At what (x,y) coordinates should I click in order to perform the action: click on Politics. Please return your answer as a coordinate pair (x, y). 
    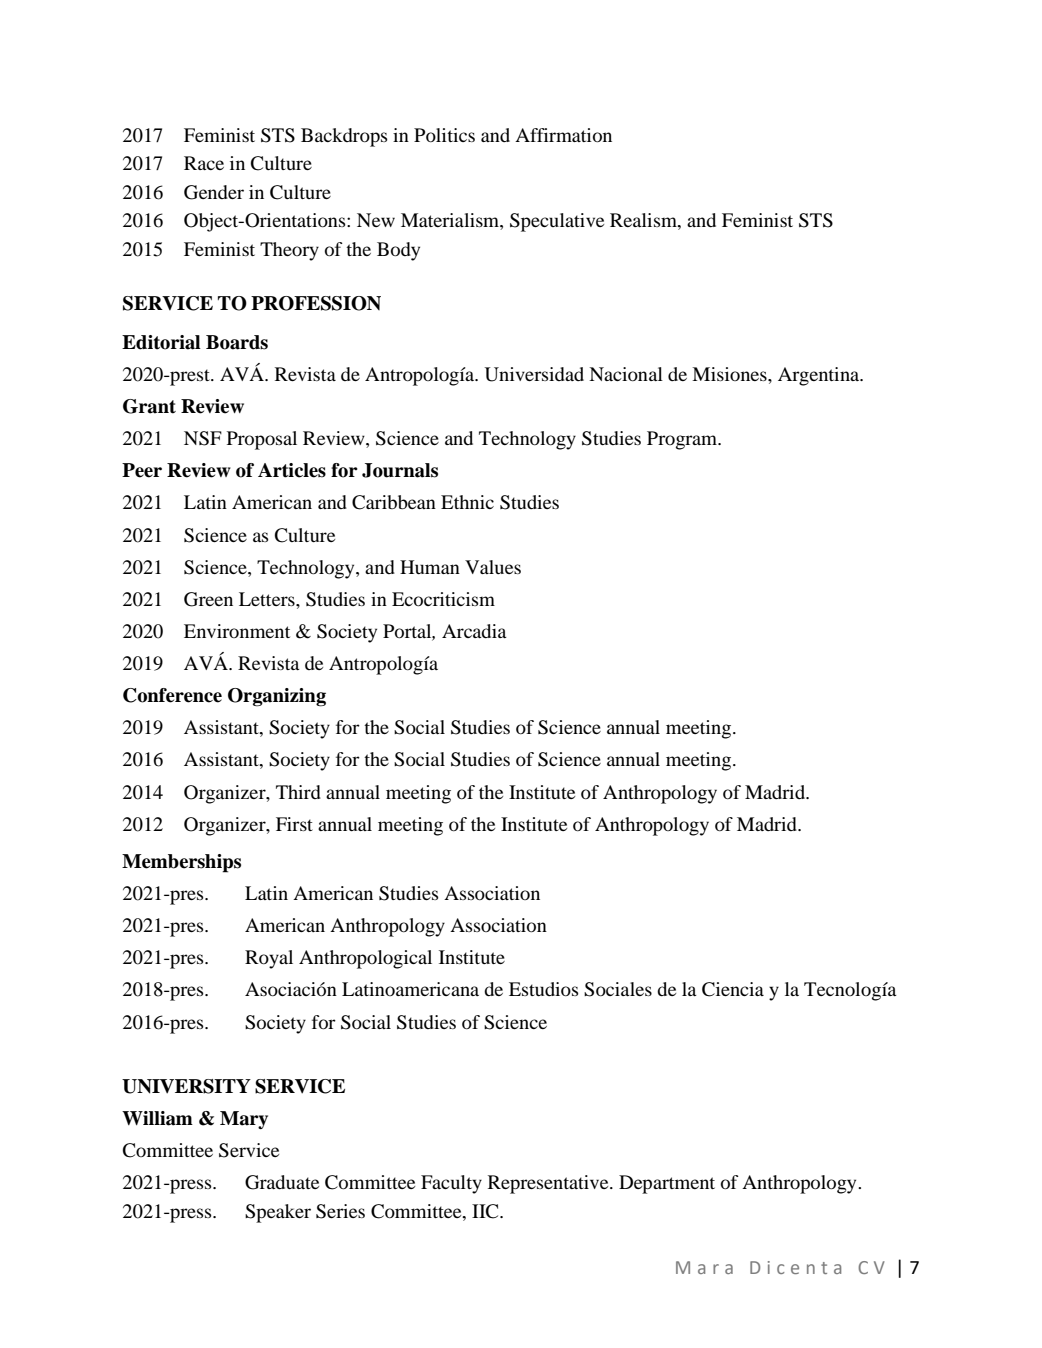
    Looking at the image, I should click on (444, 135).
